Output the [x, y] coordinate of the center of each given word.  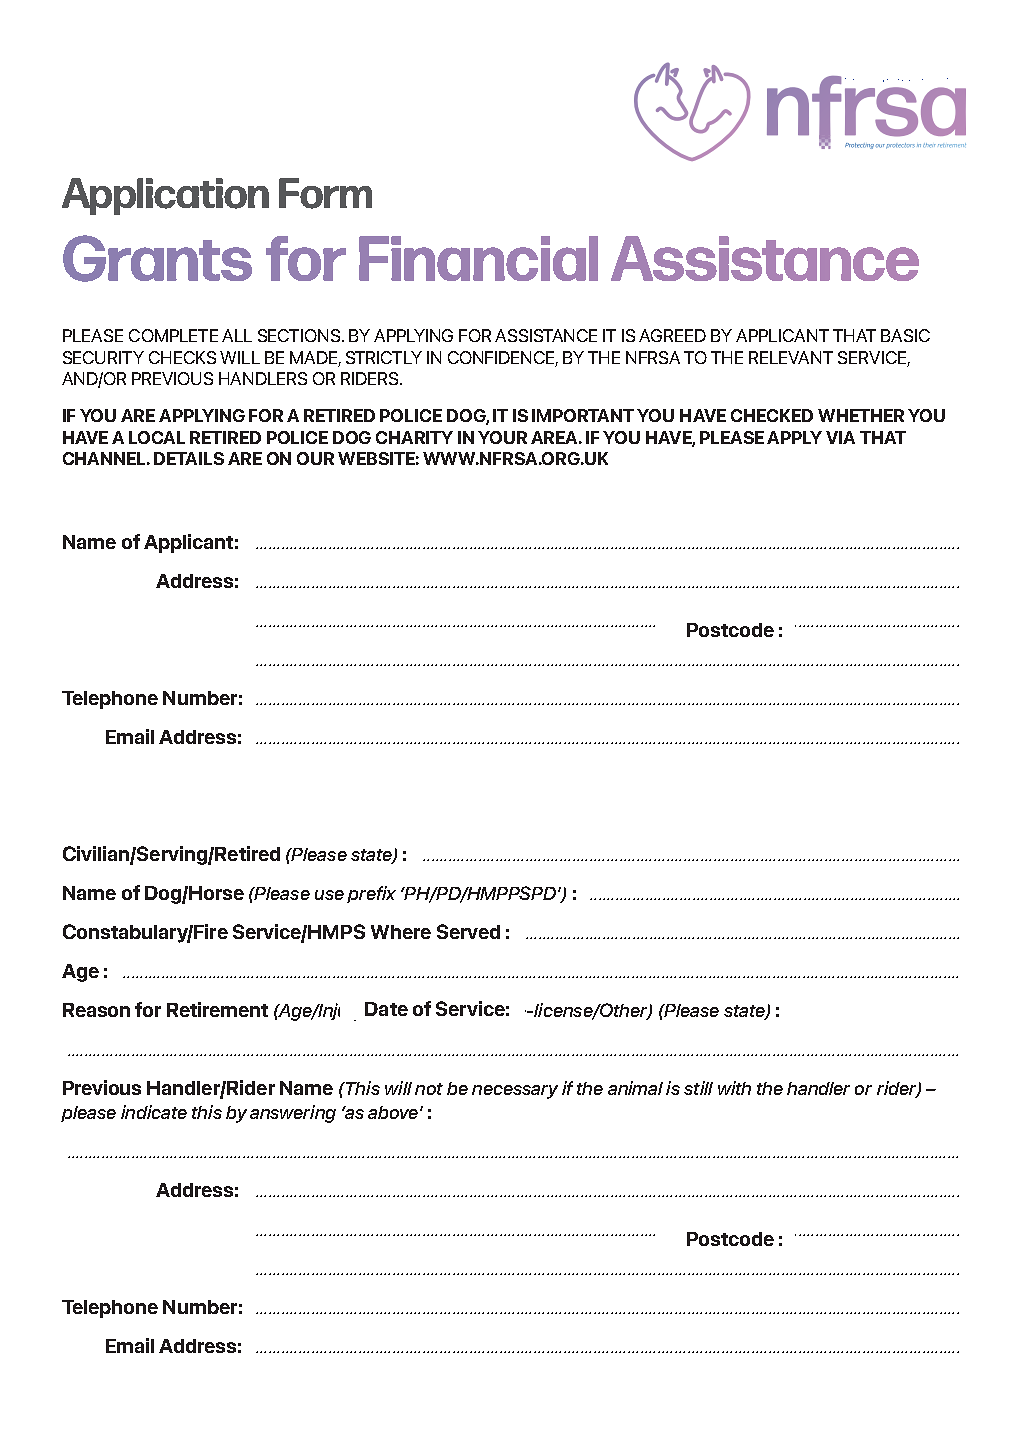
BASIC [905, 335]
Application [165, 196]
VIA [840, 437]
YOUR [502, 437]
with [734, 1088]
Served [468, 931]
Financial [478, 258]
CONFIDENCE [503, 358]
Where [401, 932]
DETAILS [189, 458]
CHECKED [772, 415]
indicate [154, 1112]
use [329, 895]
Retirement [217, 1009]
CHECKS [182, 357]
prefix [371, 894]
